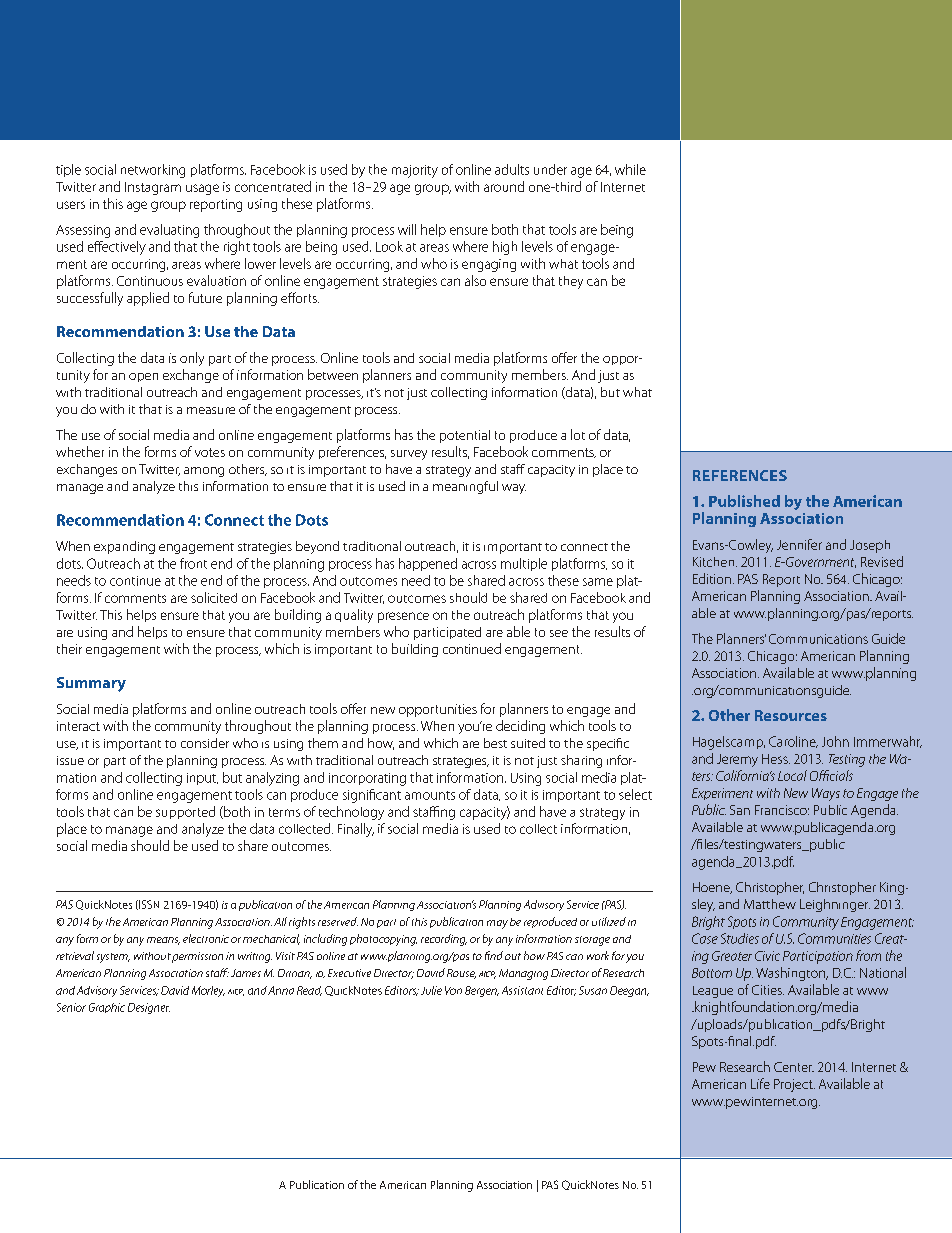 The height and width of the document is (1233, 952). Describe the element at coordinates (430, 795) in the document. I see `amounts` at that location.
